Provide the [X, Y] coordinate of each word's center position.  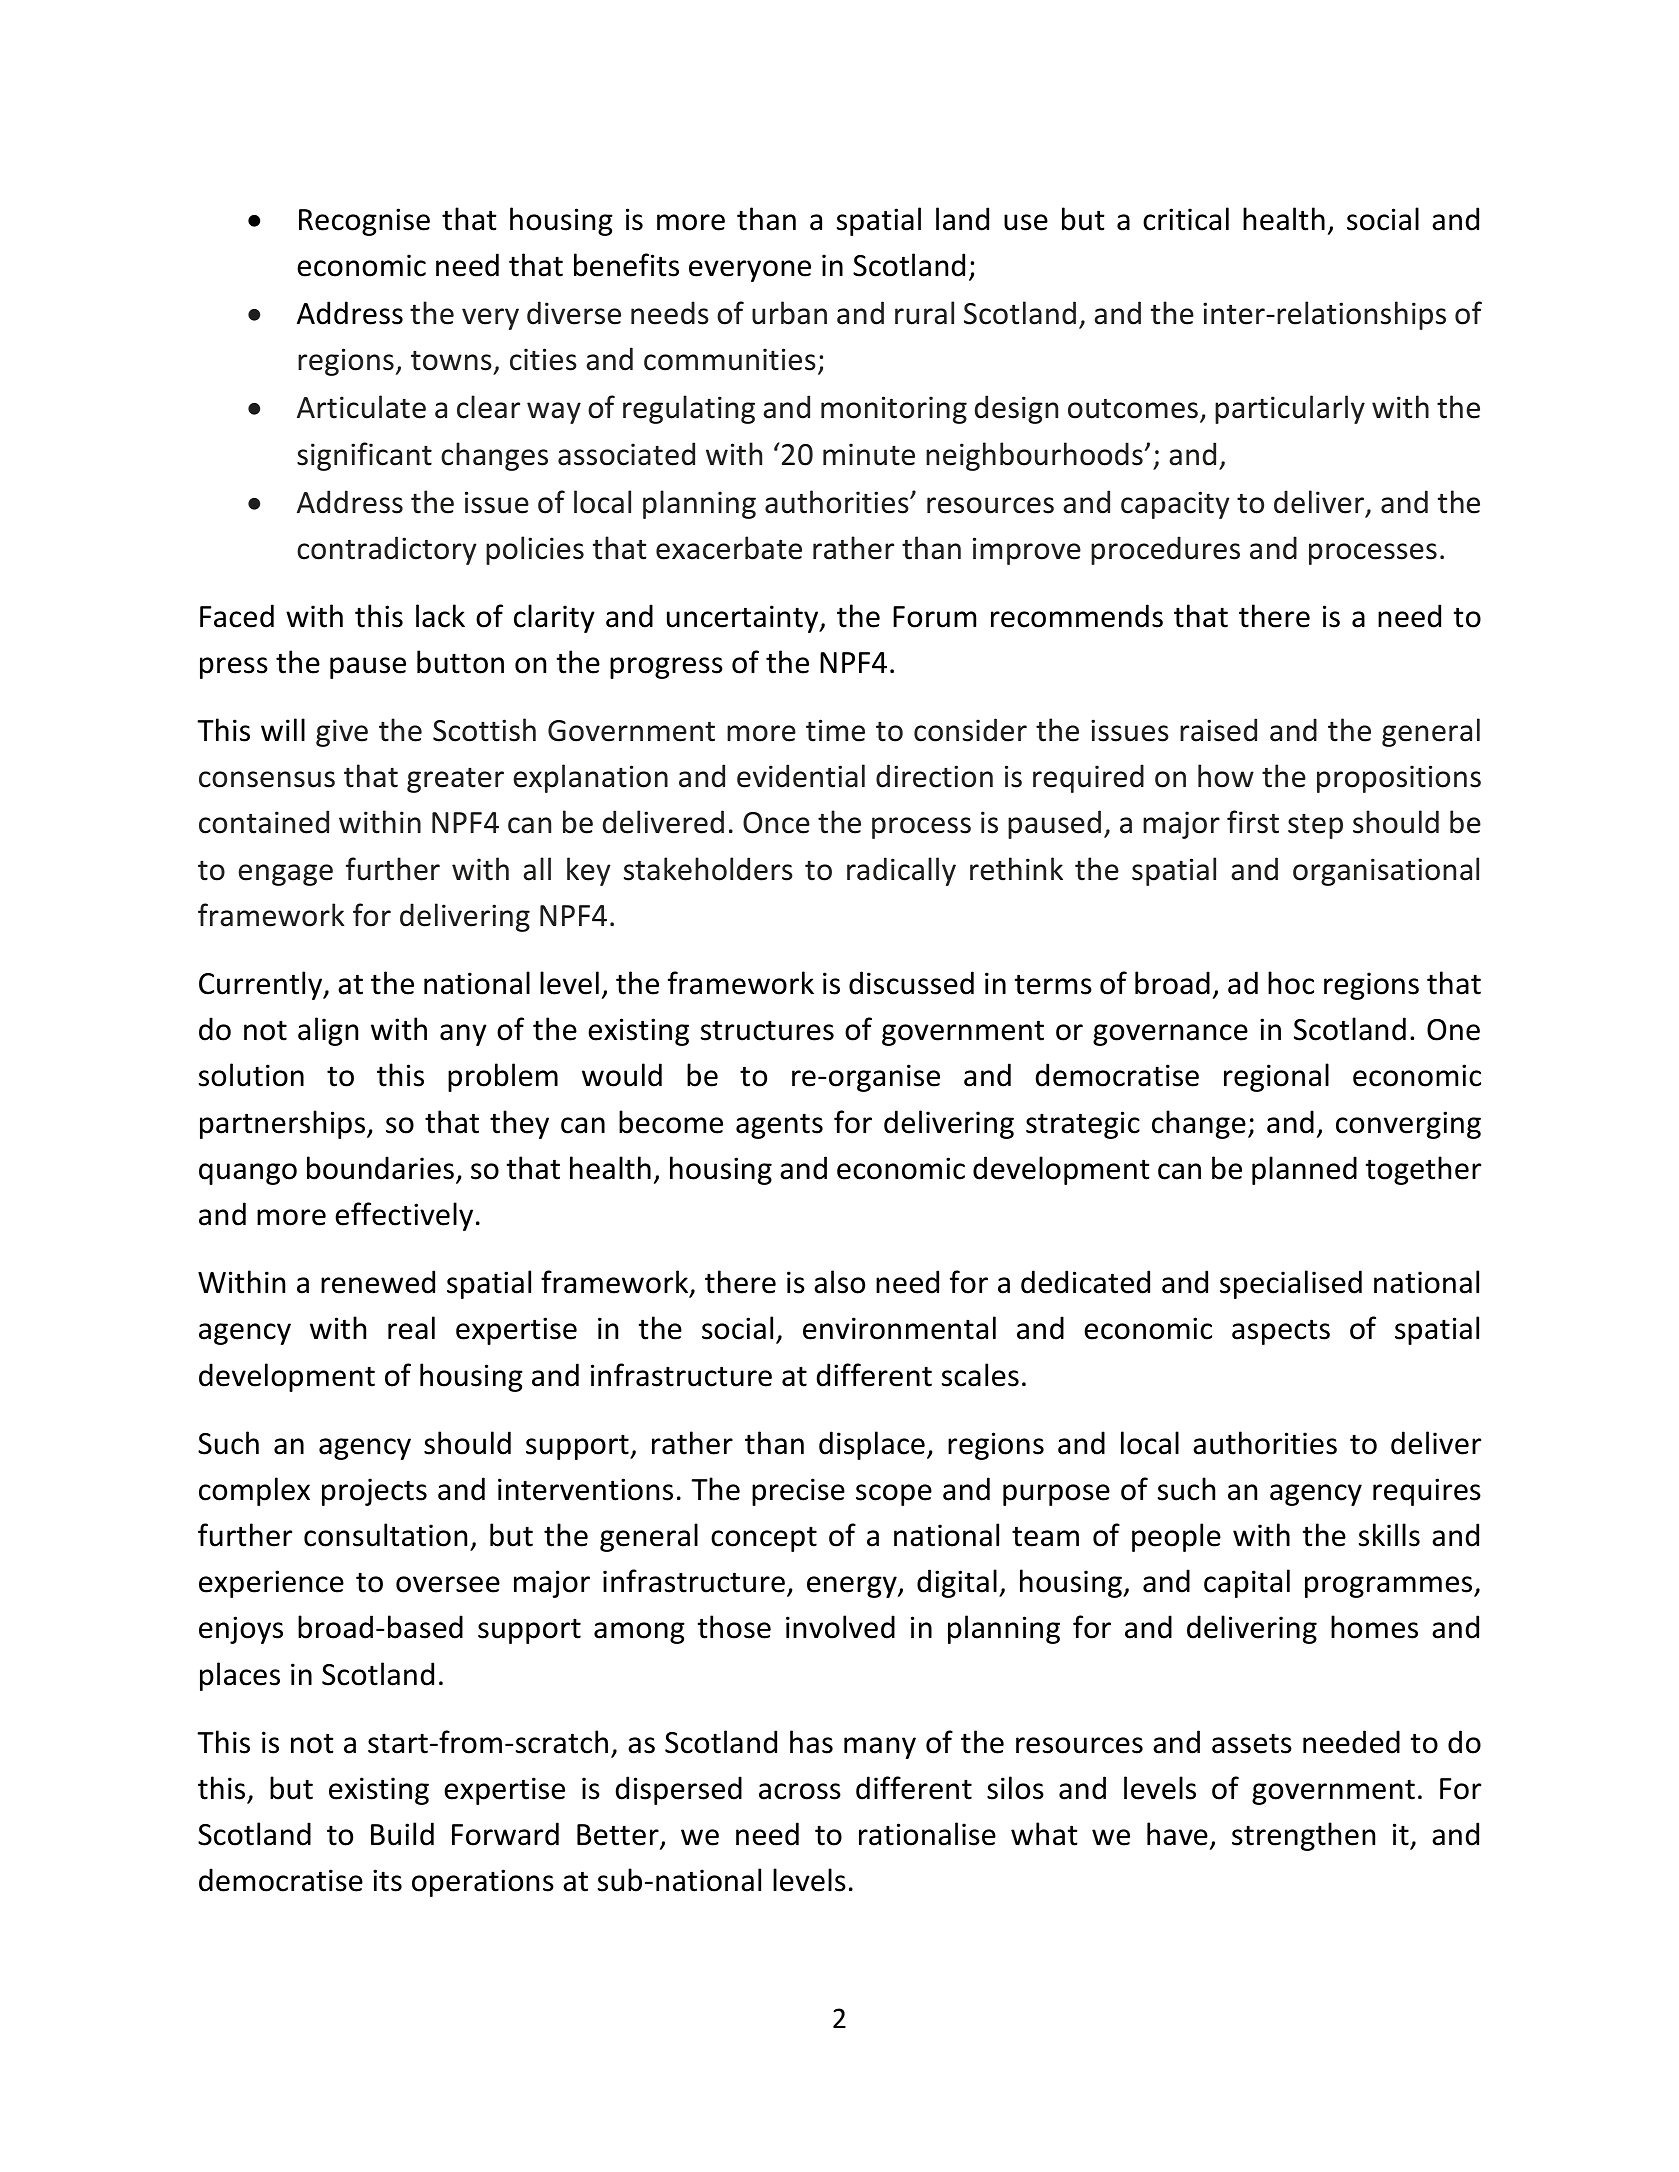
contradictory [387, 550]
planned [1304, 1170]
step [1315, 826]
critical [1186, 219]
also [839, 1282]
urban [789, 313]
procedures [1165, 550]
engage [285, 875]
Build [402, 1834]
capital [1247, 1583]
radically [901, 871]
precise [798, 1492]
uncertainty [744, 619]
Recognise [364, 222]
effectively [404, 1216]
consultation [385, 1535]
